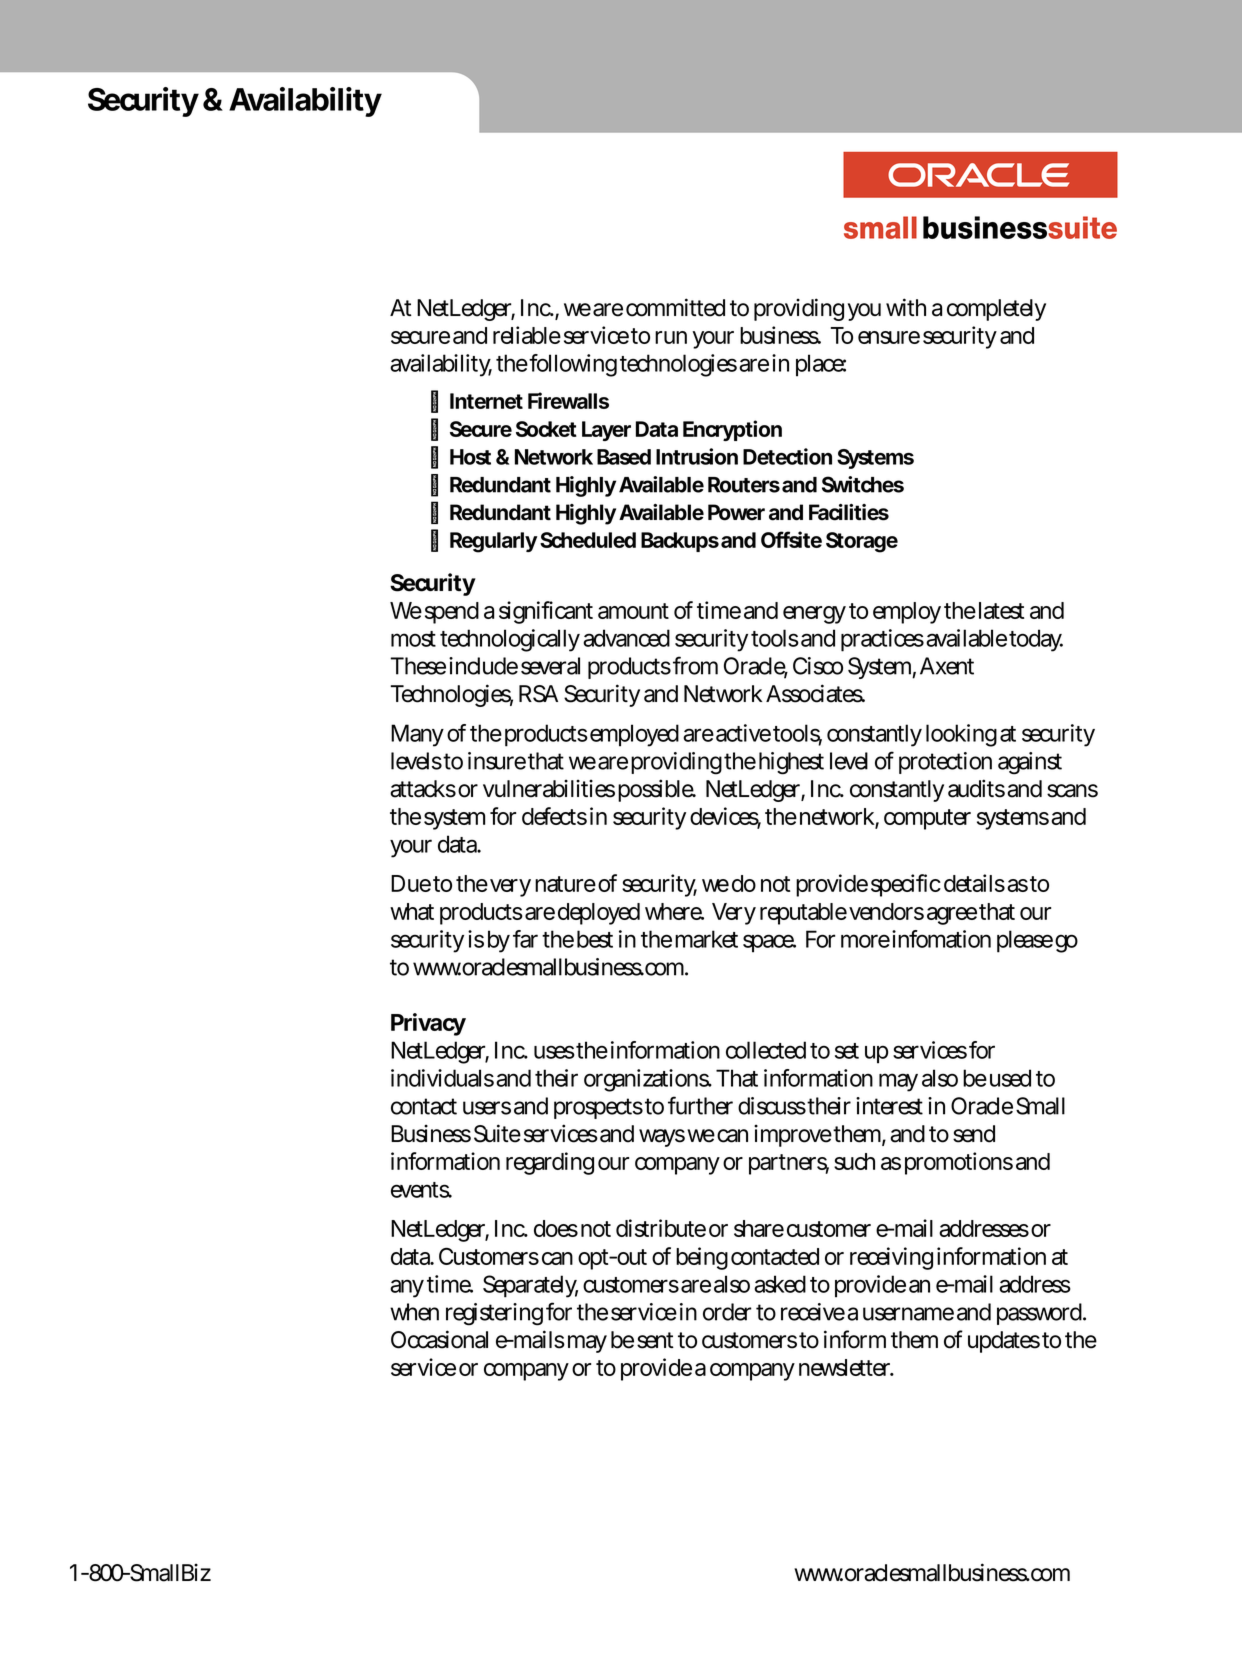 The image size is (1242, 1656). I want to click on computer, so click(927, 819).
